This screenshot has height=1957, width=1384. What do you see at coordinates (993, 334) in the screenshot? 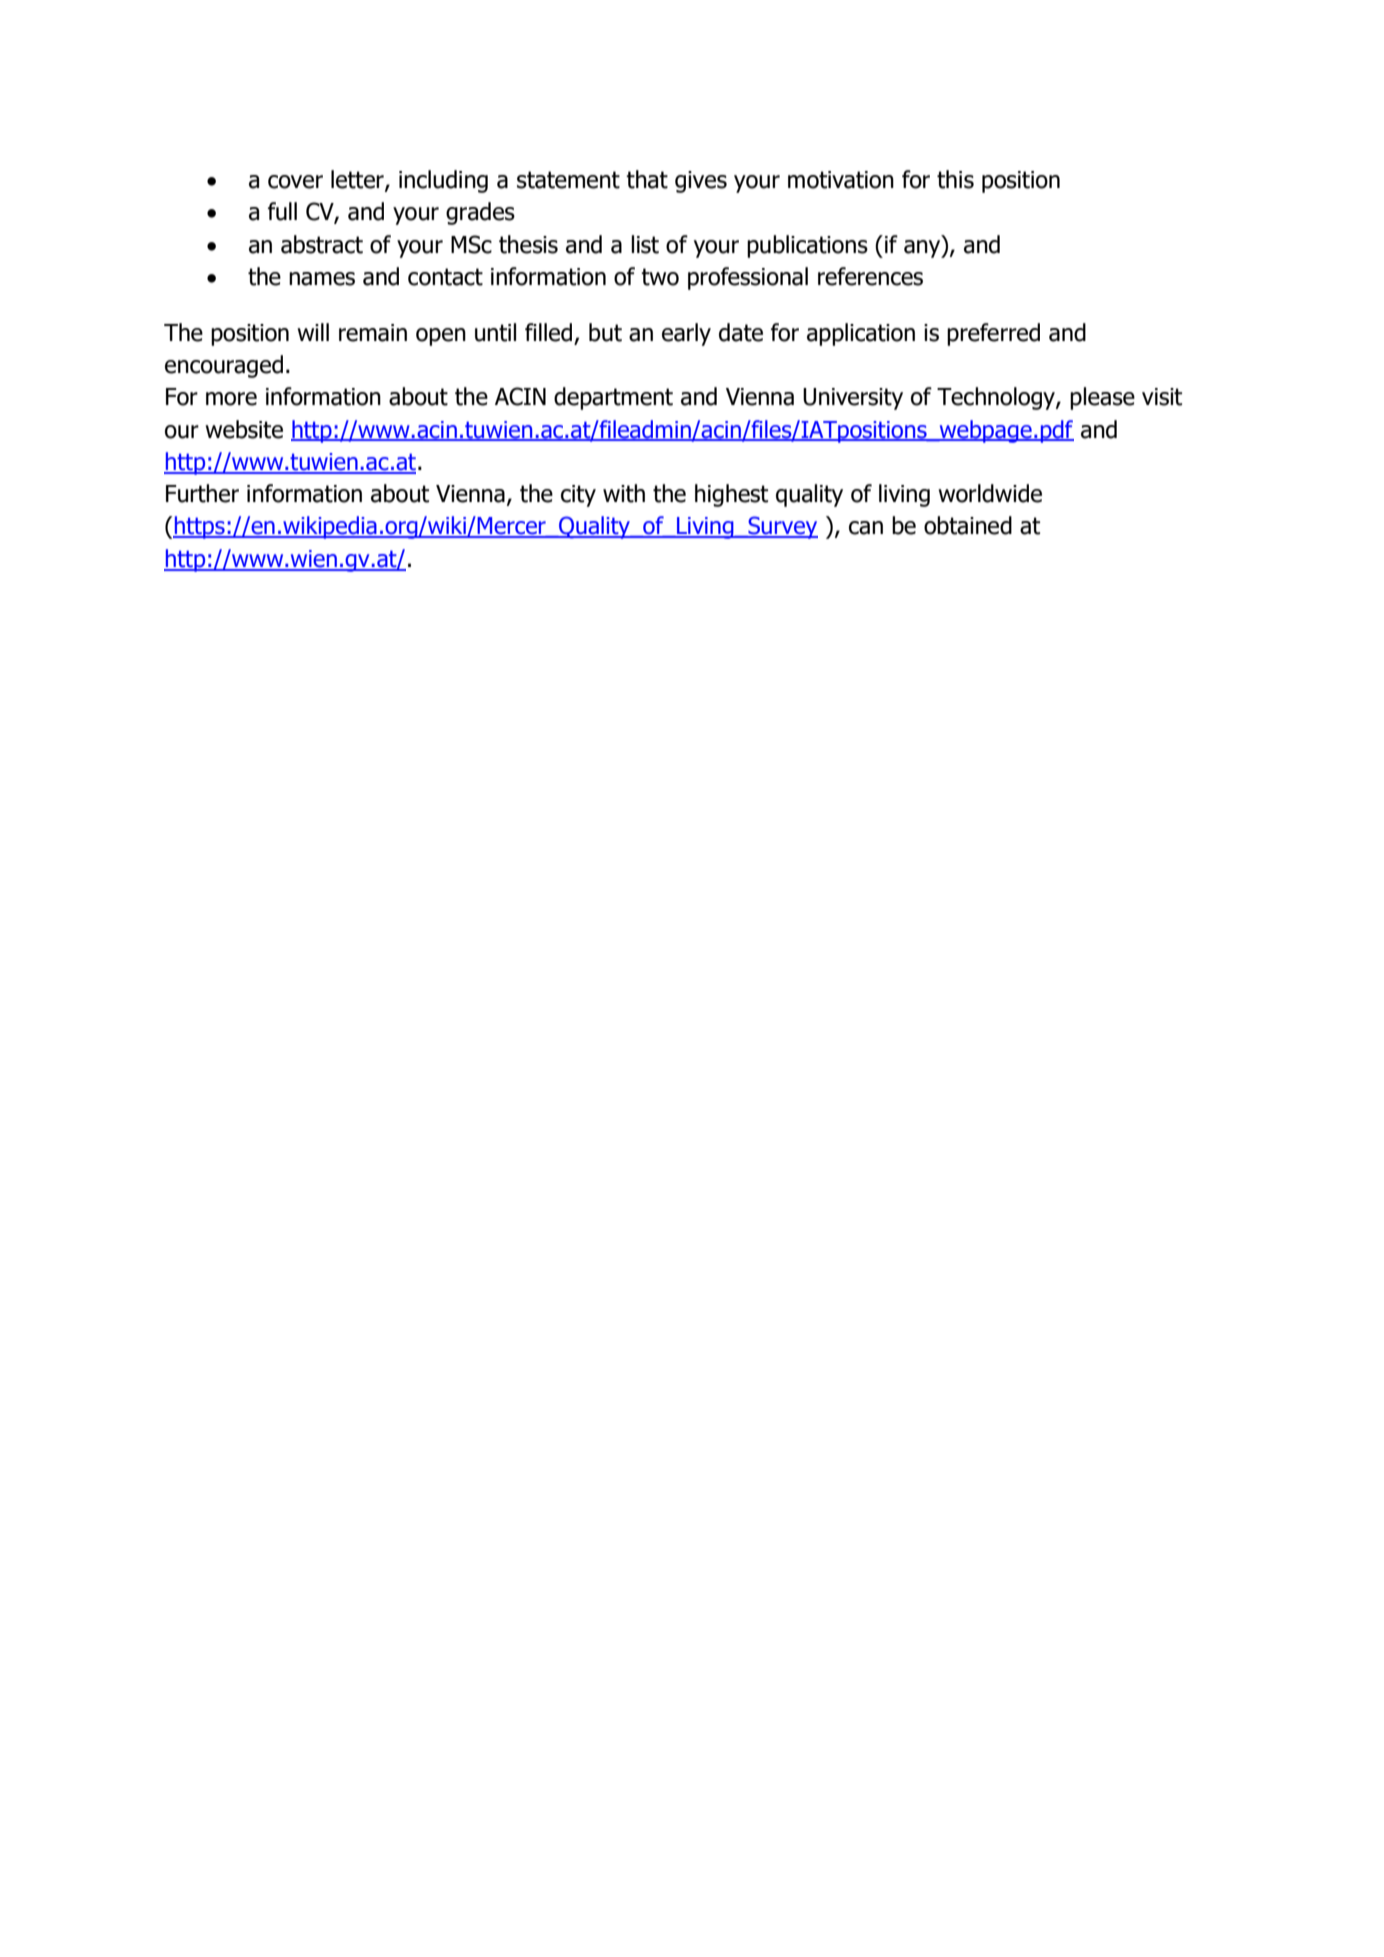
I see `preferred` at bounding box center [993, 334].
